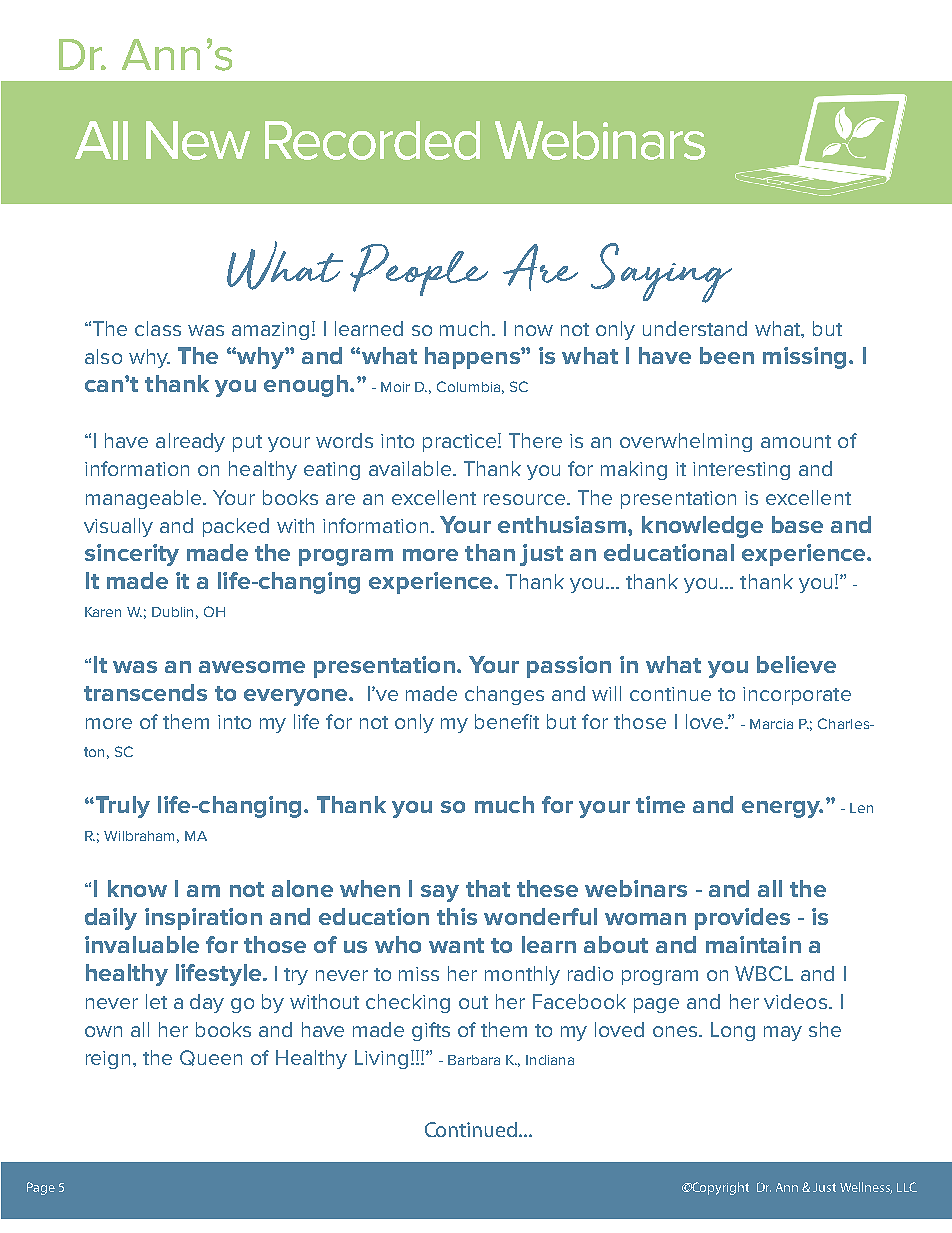 This screenshot has height=1233, width=952. What do you see at coordinates (372, 140) in the screenshot?
I see `Recorded` at bounding box center [372, 140].
